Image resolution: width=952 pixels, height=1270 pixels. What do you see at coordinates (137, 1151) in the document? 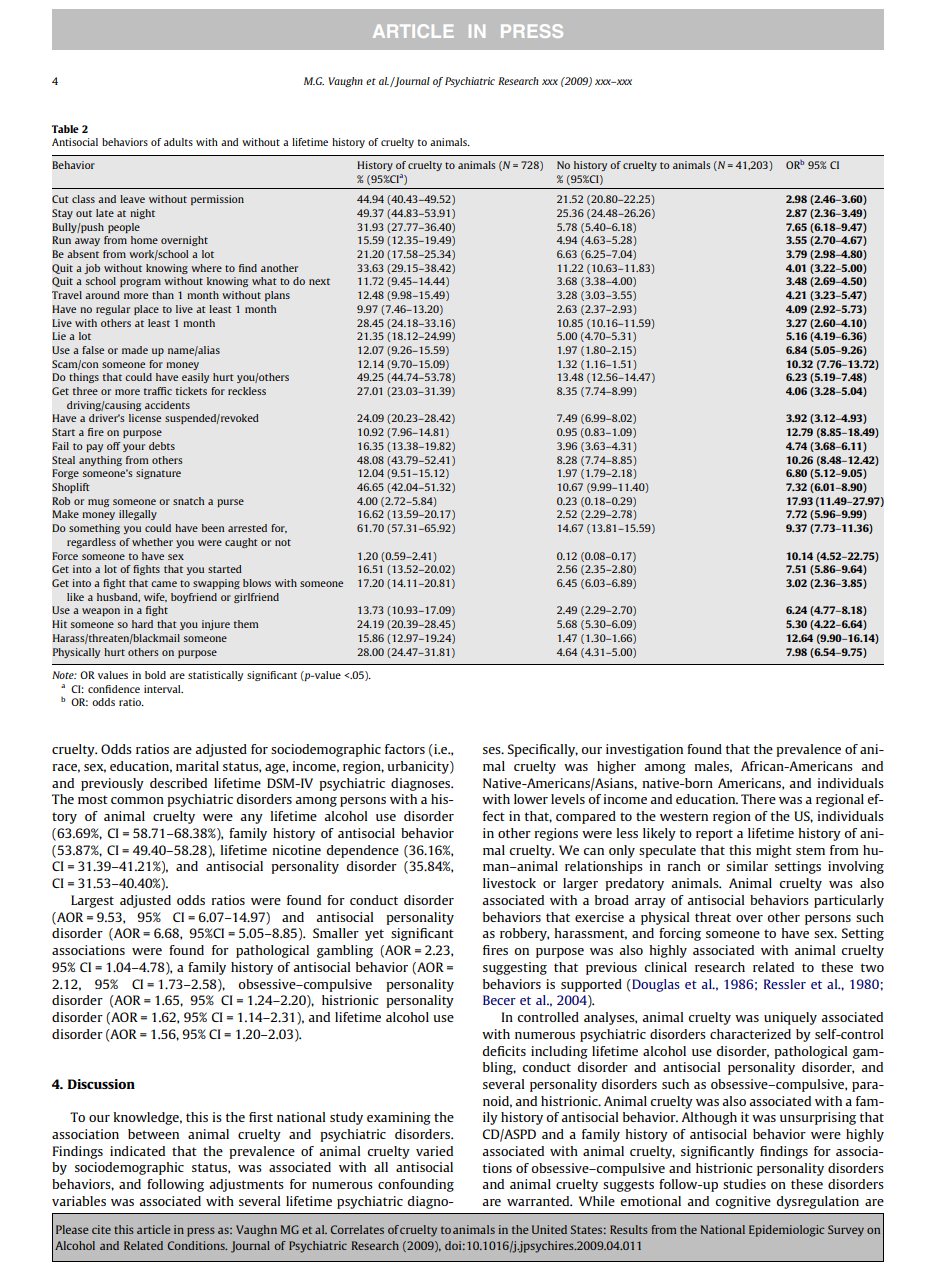
I see `indicated` at bounding box center [137, 1151].
